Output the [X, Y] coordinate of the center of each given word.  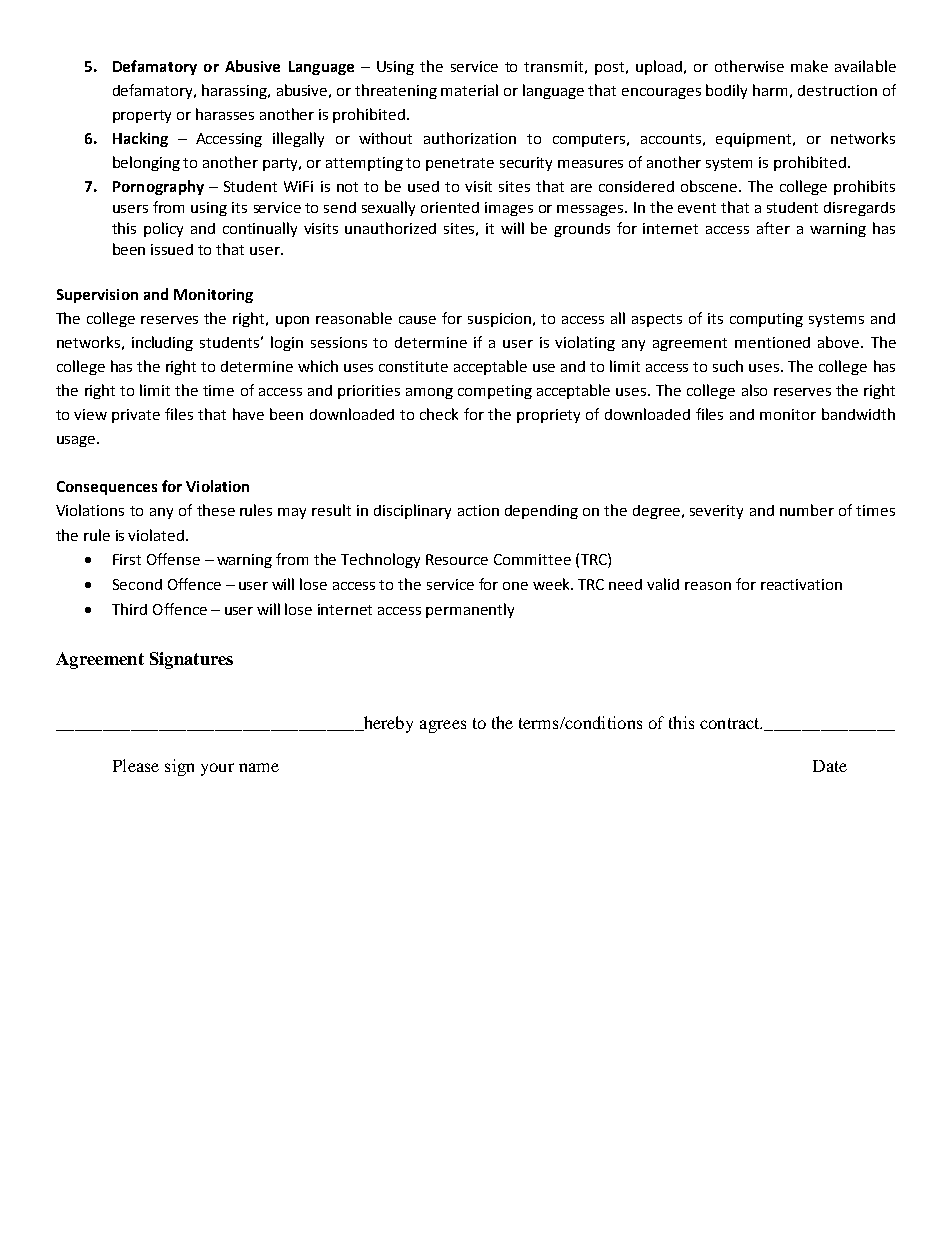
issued [172, 249]
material [469, 90]
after [773, 228]
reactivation [801, 584]
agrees [443, 726]
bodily [726, 91]
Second [137, 584]
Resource [457, 559]
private [136, 416]
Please [136, 765]
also [754, 390]
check [439, 414]
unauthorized [390, 228]
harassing [235, 91]
